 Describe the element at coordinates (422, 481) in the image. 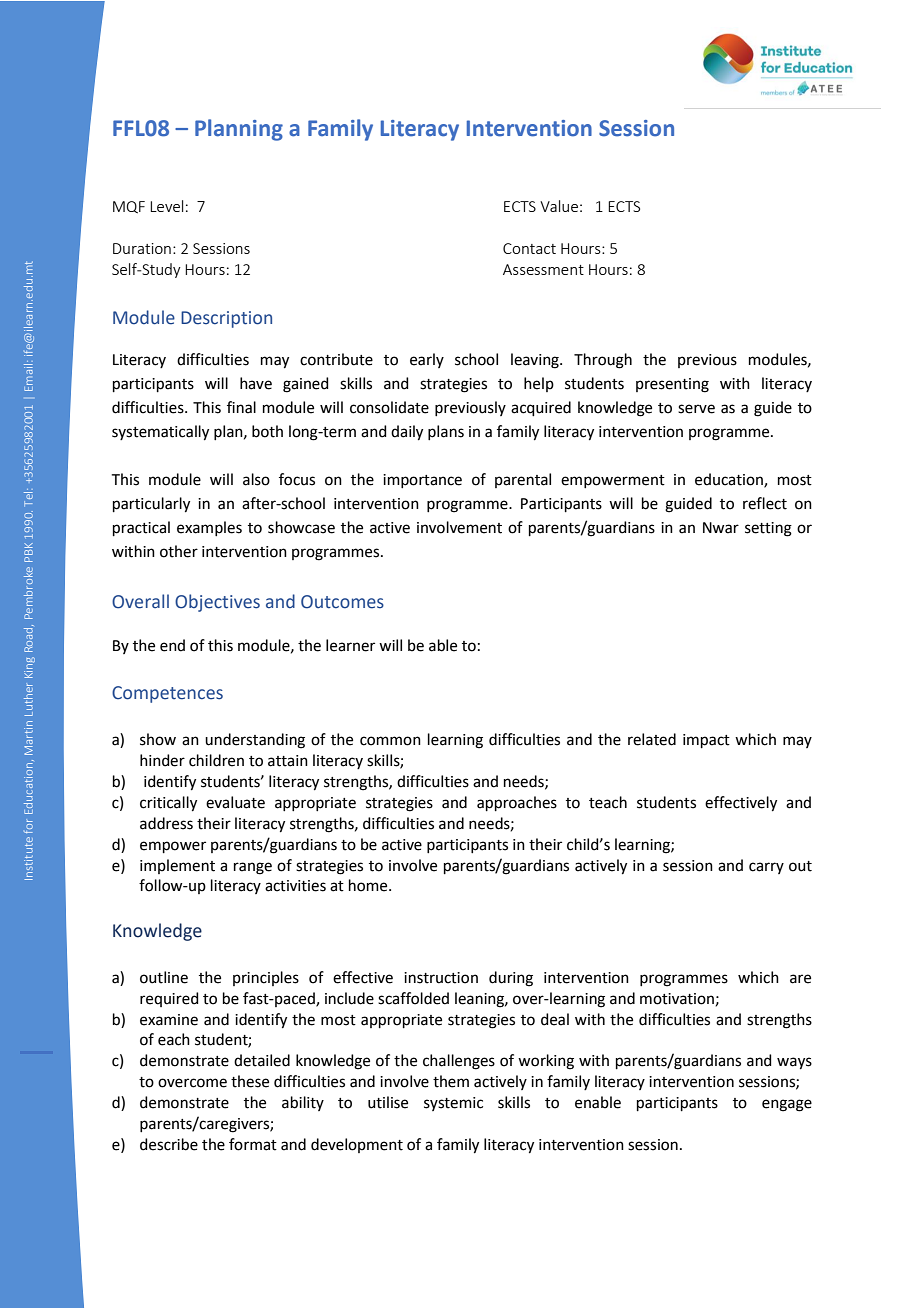

I see `importance` at that location.
